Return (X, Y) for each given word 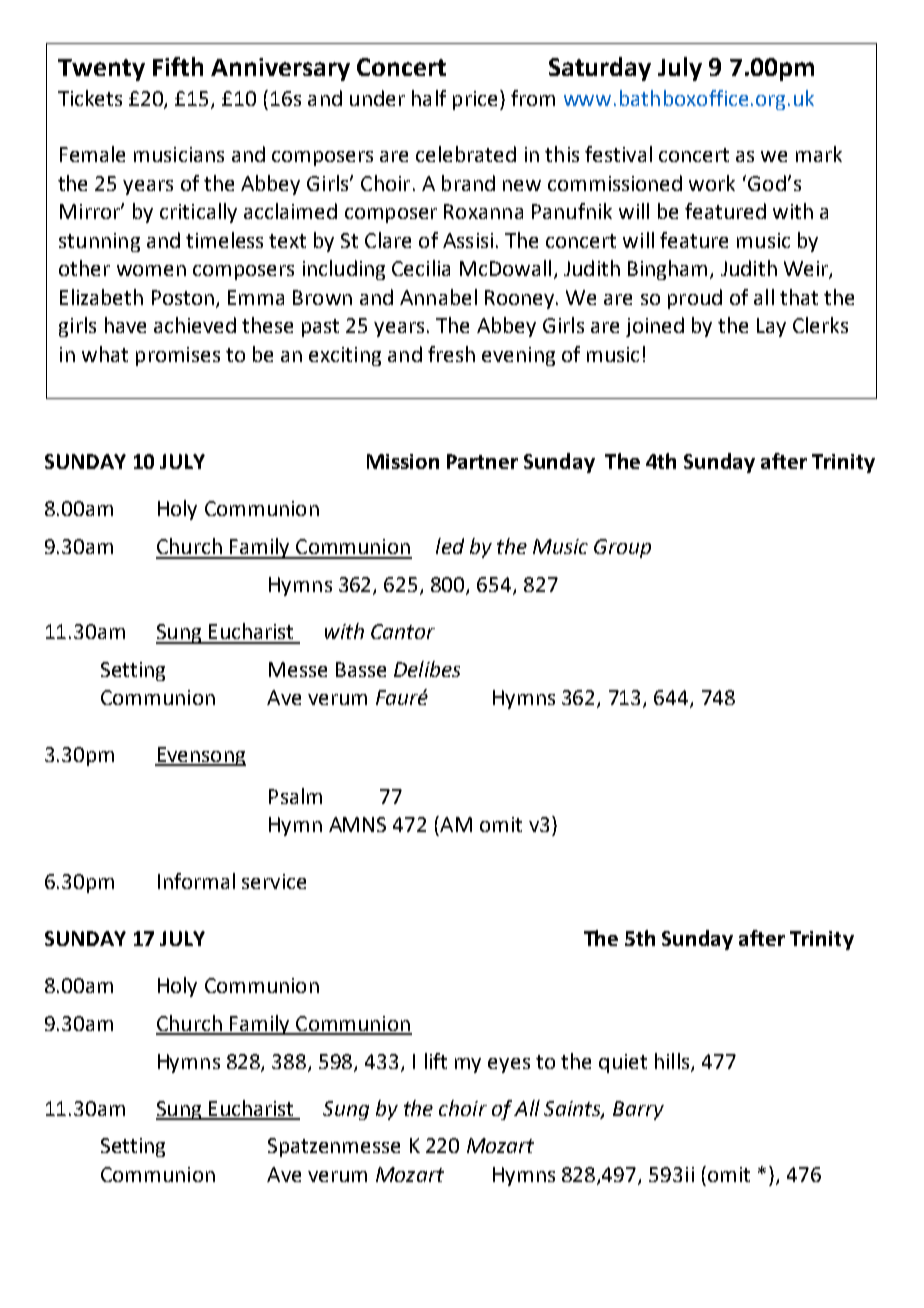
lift (436, 1061)
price (475, 100)
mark (819, 154)
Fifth (178, 66)
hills (673, 1062)
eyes (509, 1065)
